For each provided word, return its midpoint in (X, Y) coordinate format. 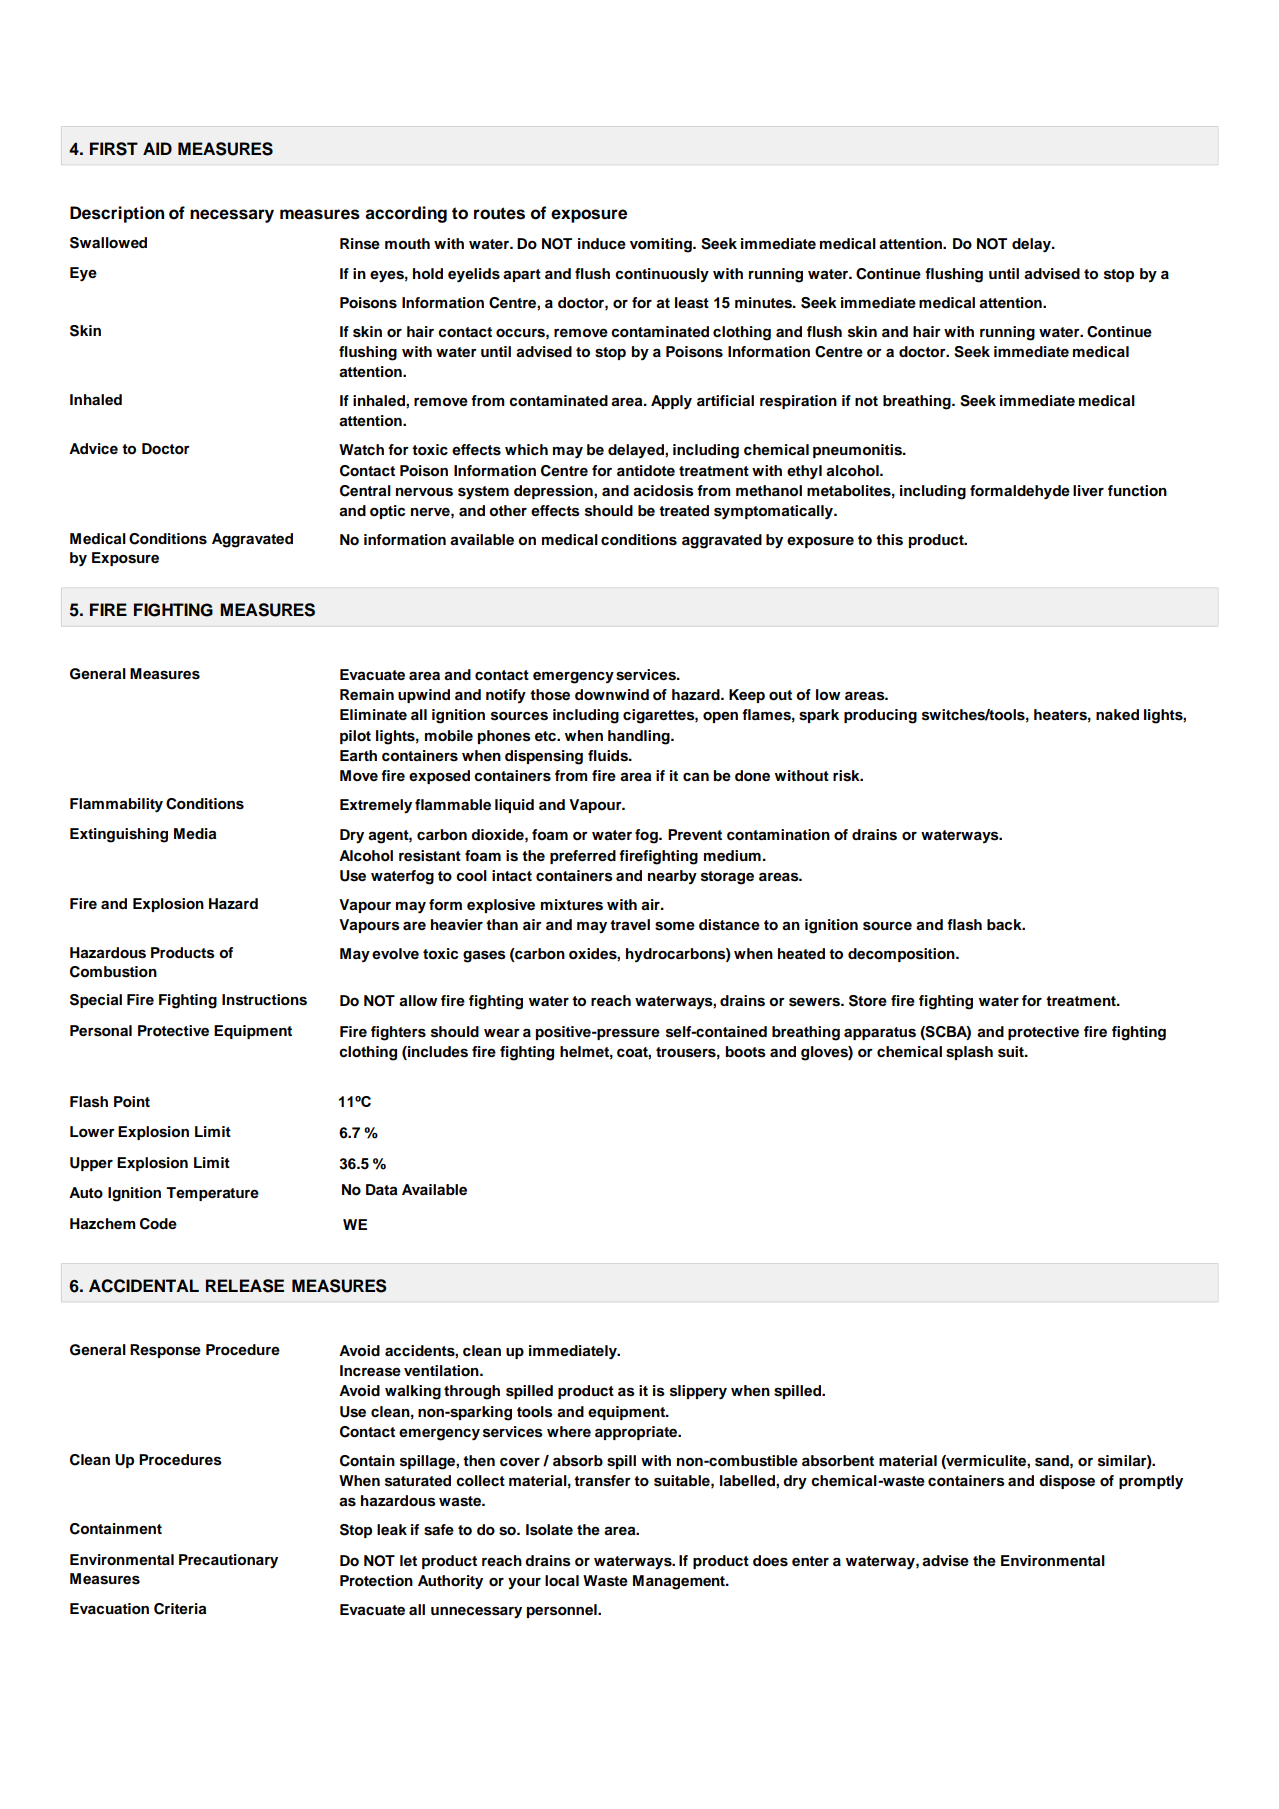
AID (157, 148)
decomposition (902, 955)
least (692, 303)
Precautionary (228, 1561)
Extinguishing (119, 835)
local (562, 1581)
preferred (583, 857)
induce (602, 243)
